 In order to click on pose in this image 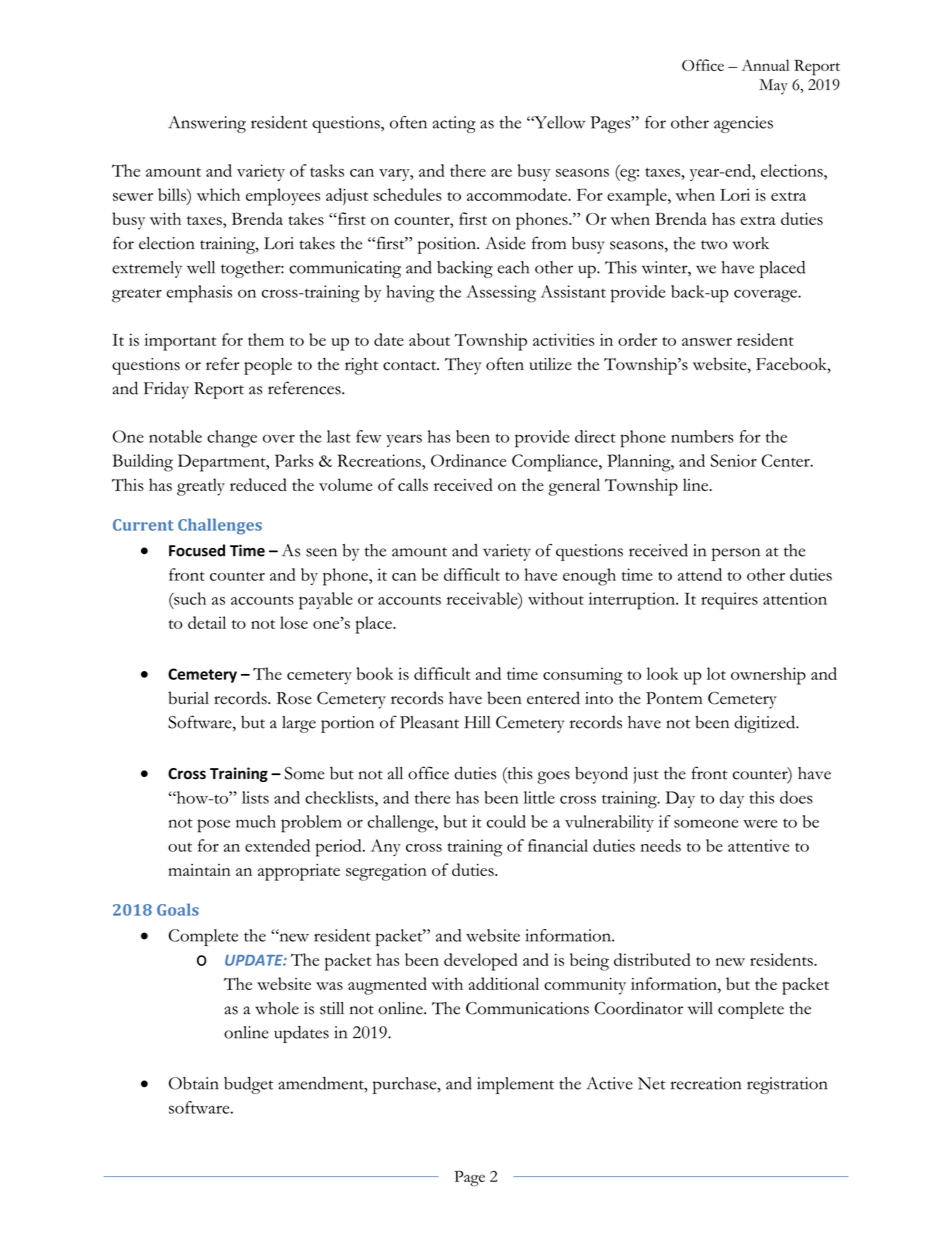, I will do `click(213, 826)`.
